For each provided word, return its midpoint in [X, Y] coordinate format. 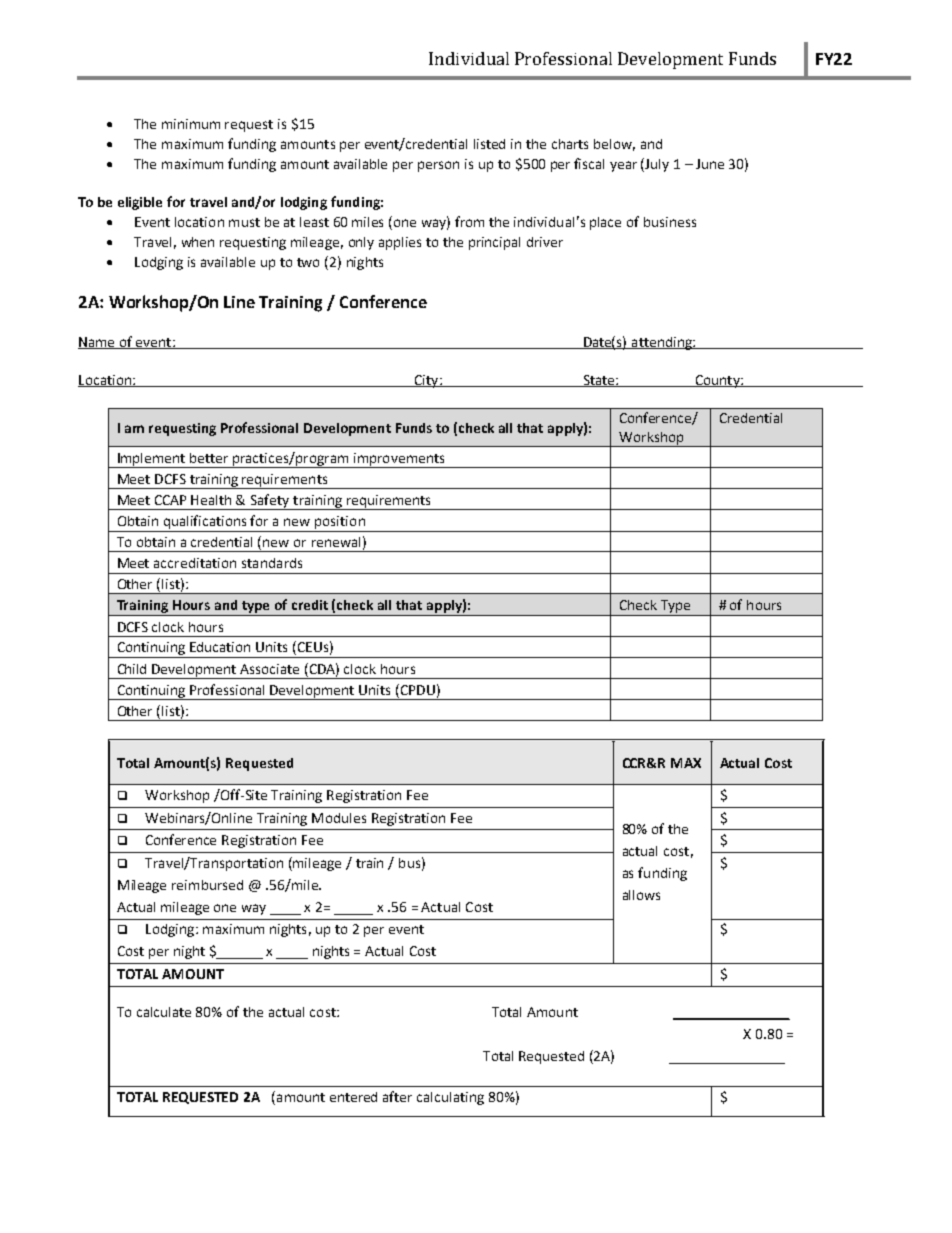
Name [98, 343]
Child [132, 669]
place [605, 223]
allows [641, 895]
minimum [191, 124]
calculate [164, 1012]
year [623, 166]
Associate [269, 669]
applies [400, 243]
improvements [399, 460]
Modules [339, 818]
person [438, 166]
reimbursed [207, 885]
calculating [450, 1098]
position [340, 524]
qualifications [205, 523]
